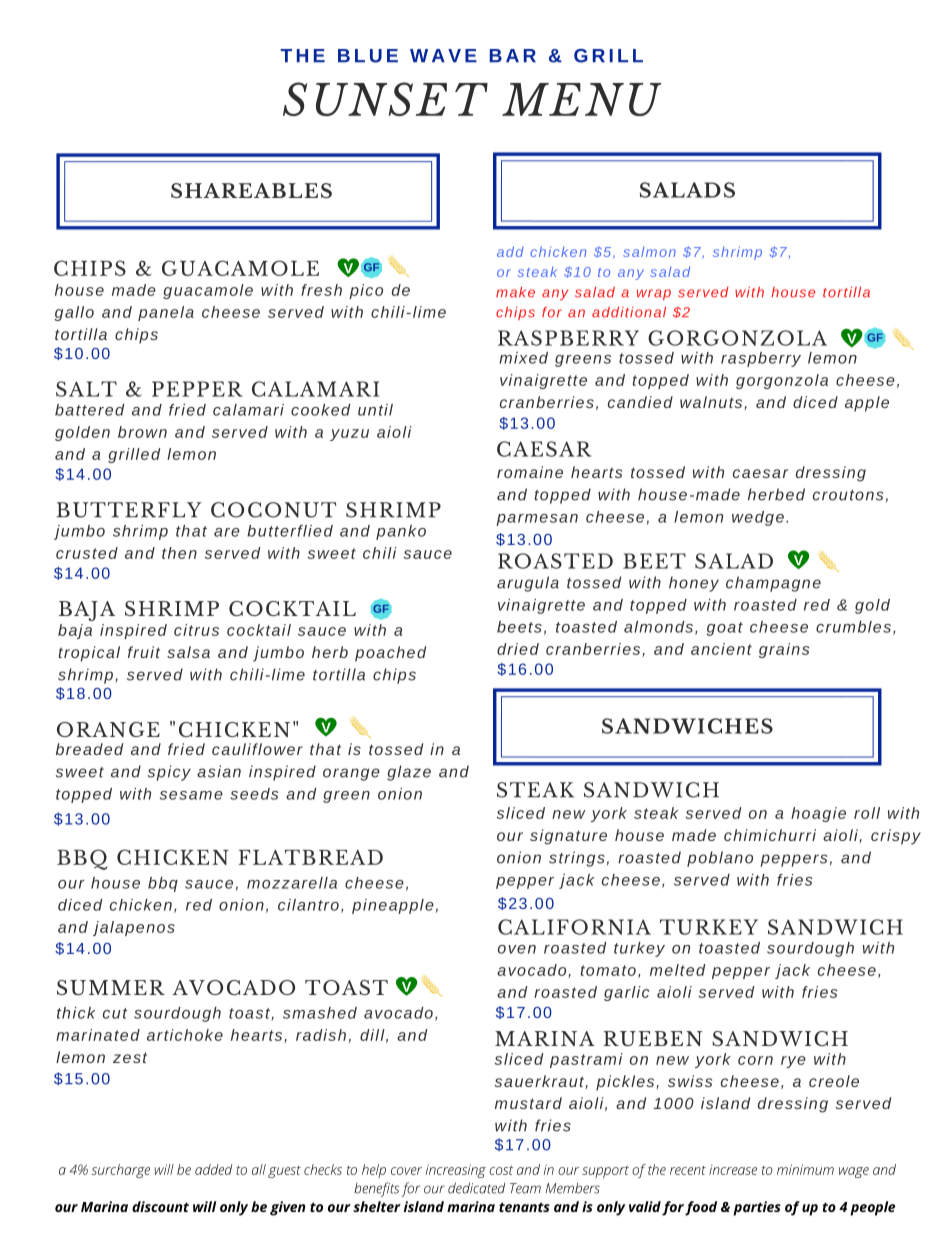 The height and width of the document is (1233, 952). What do you see at coordinates (321, 290) in the document?
I see `fresh` at bounding box center [321, 290].
